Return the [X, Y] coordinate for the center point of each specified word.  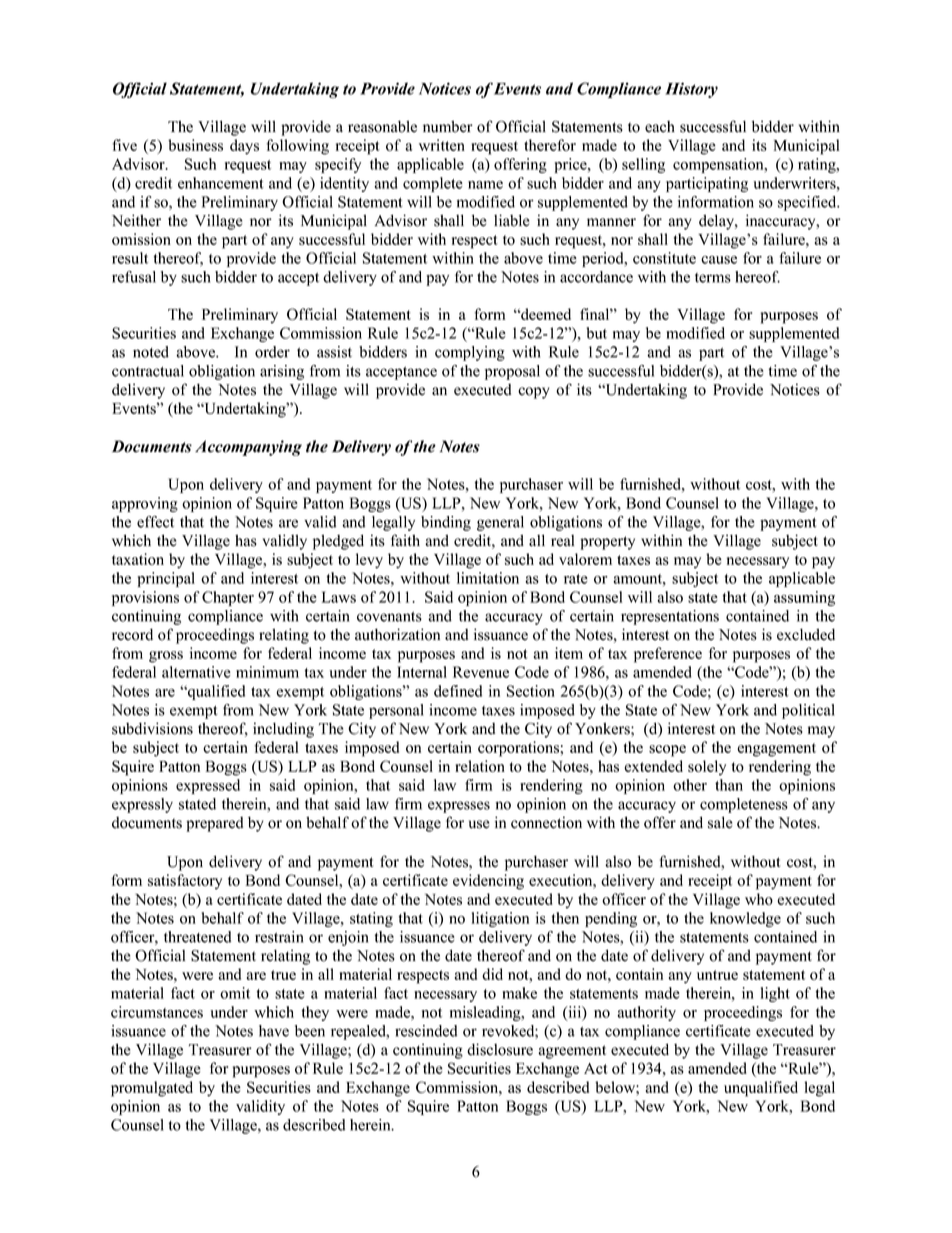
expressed [208, 786]
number [448, 126]
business [195, 145]
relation [480, 766]
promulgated [152, 1089]
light [775, 994]
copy [533, 393]
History [691, 90]
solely [707, 768]
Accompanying [248, 448]
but [596, 333]
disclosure [500, 1049]
